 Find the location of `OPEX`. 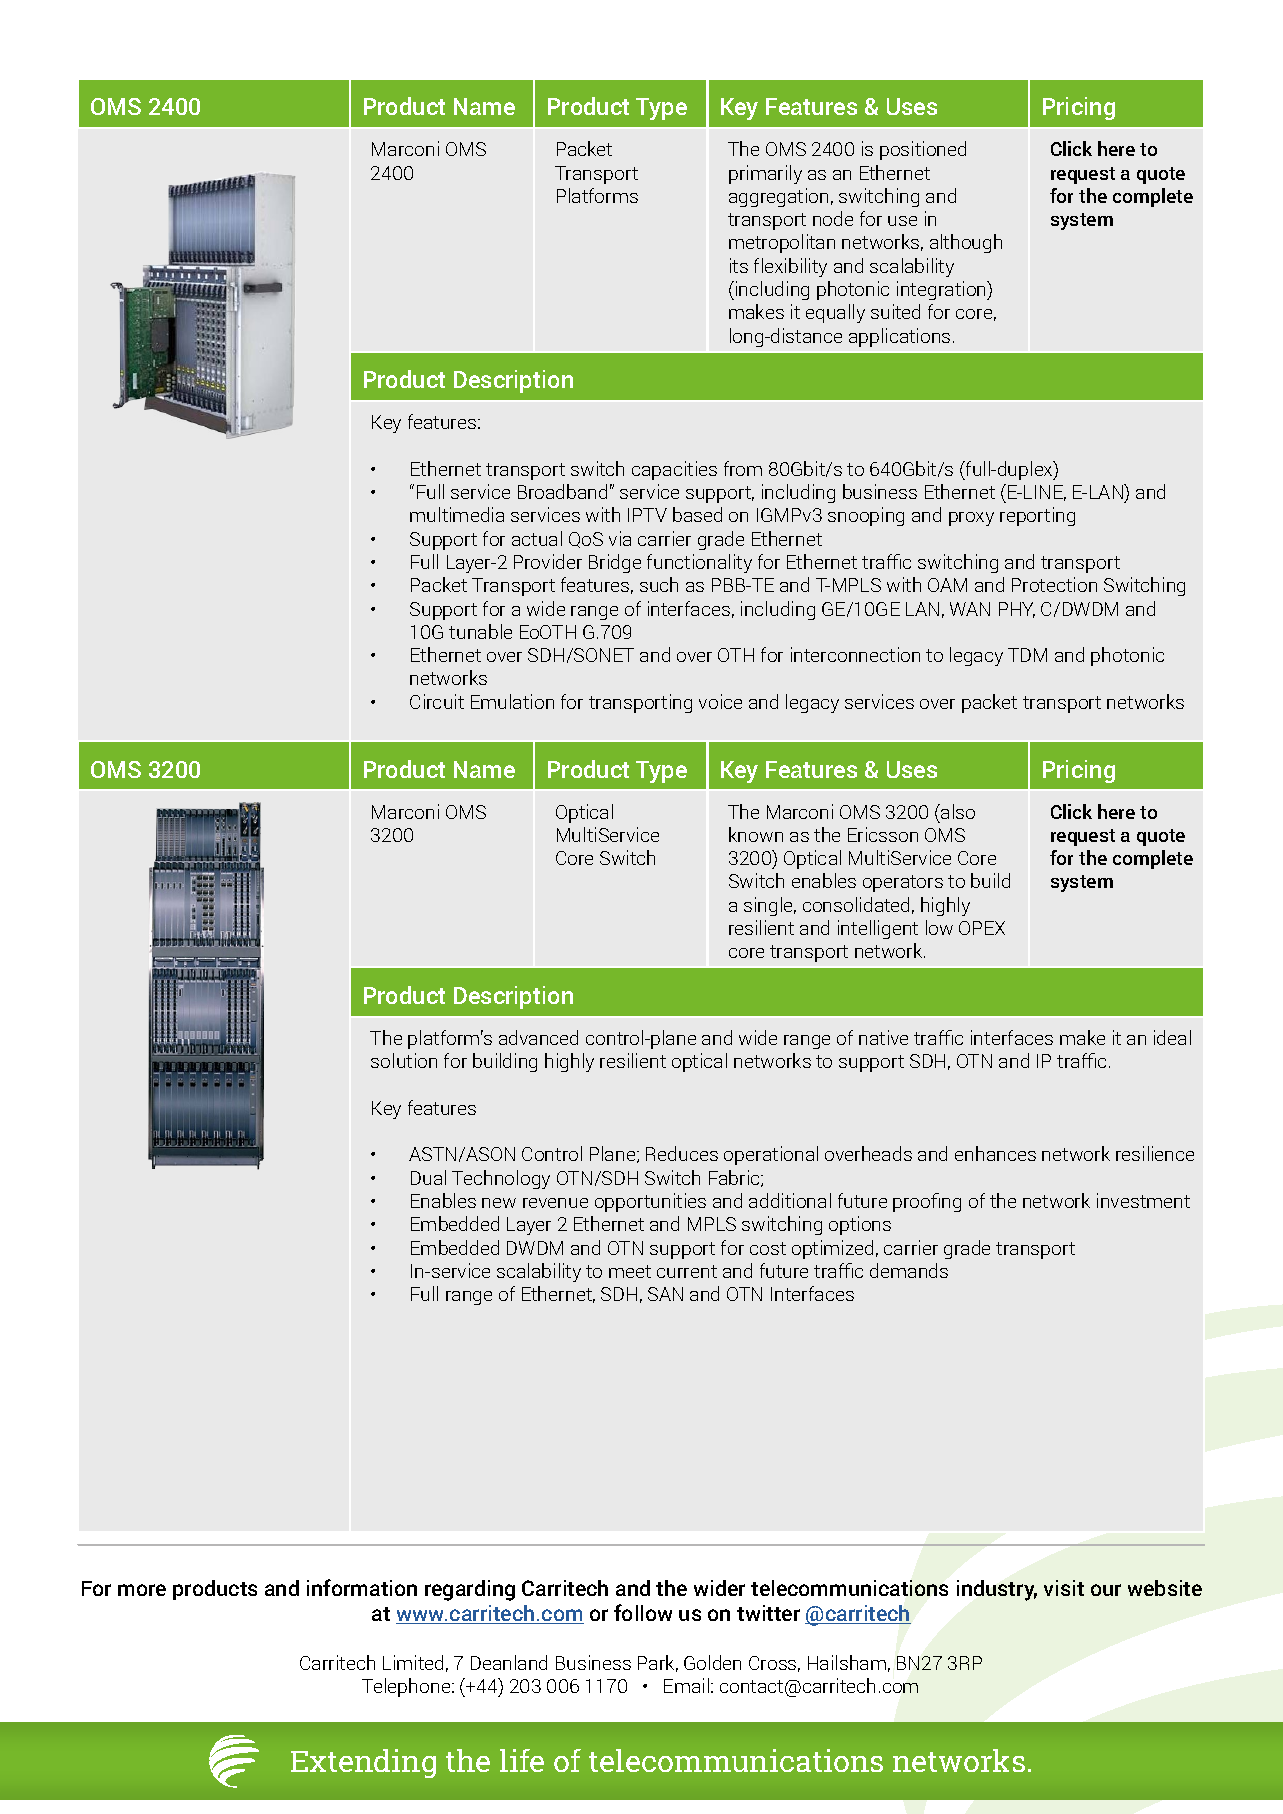

OPEX is located at coordinates (982, 928).
